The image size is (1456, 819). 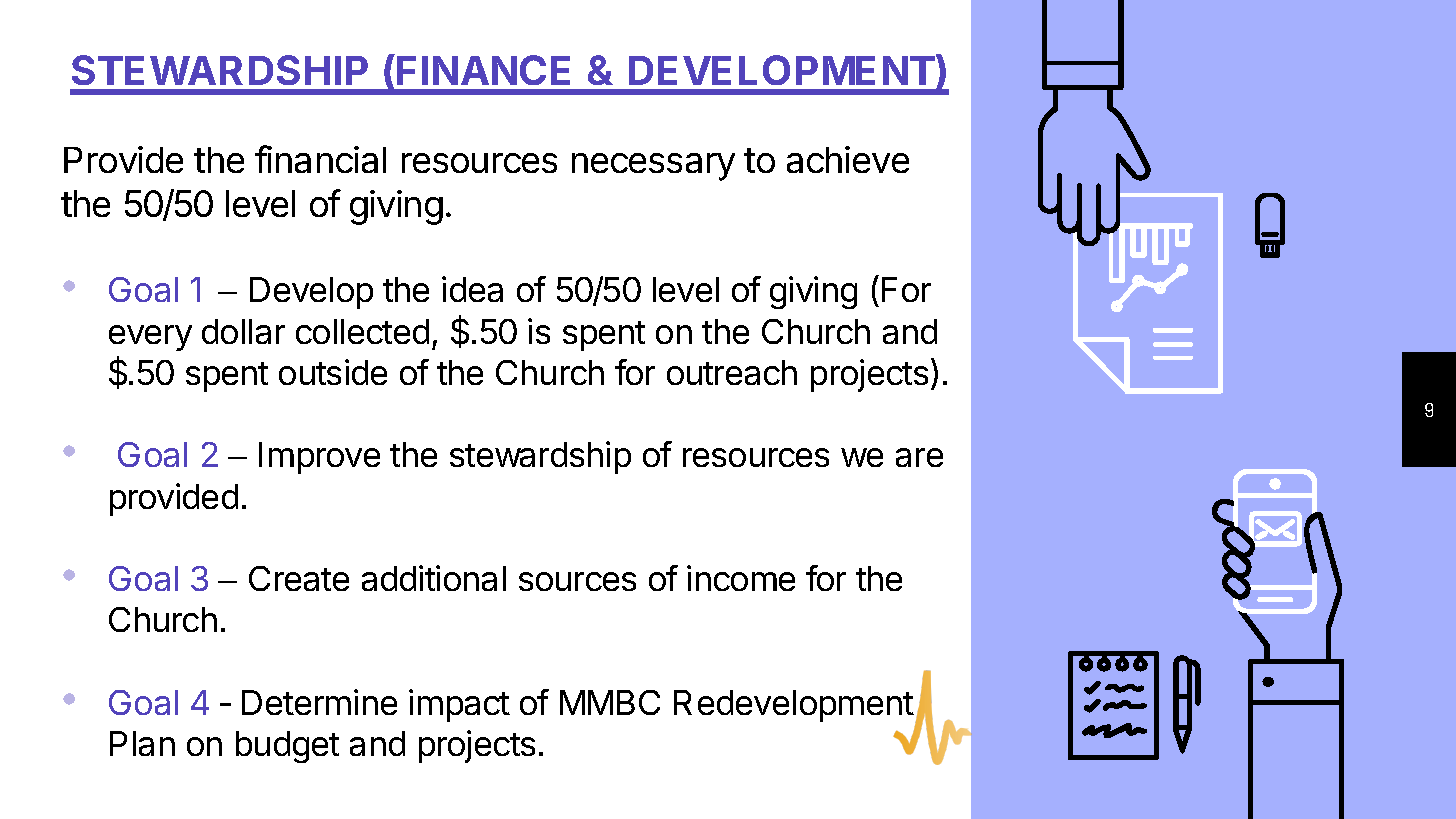 I want to click on dollar, so click(x=243, y=331).
